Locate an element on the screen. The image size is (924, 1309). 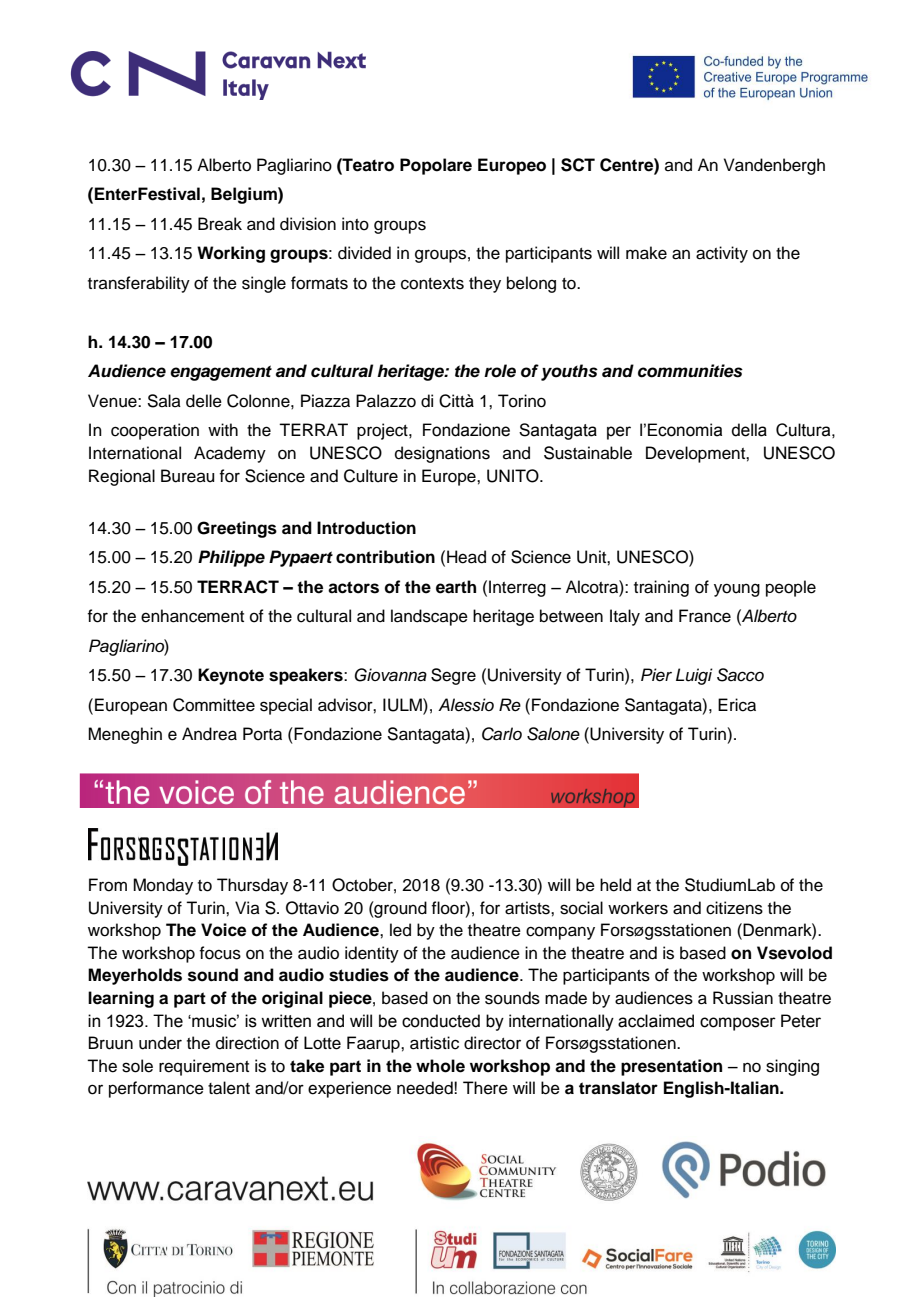
activity is located at coordinates (722, 254).
